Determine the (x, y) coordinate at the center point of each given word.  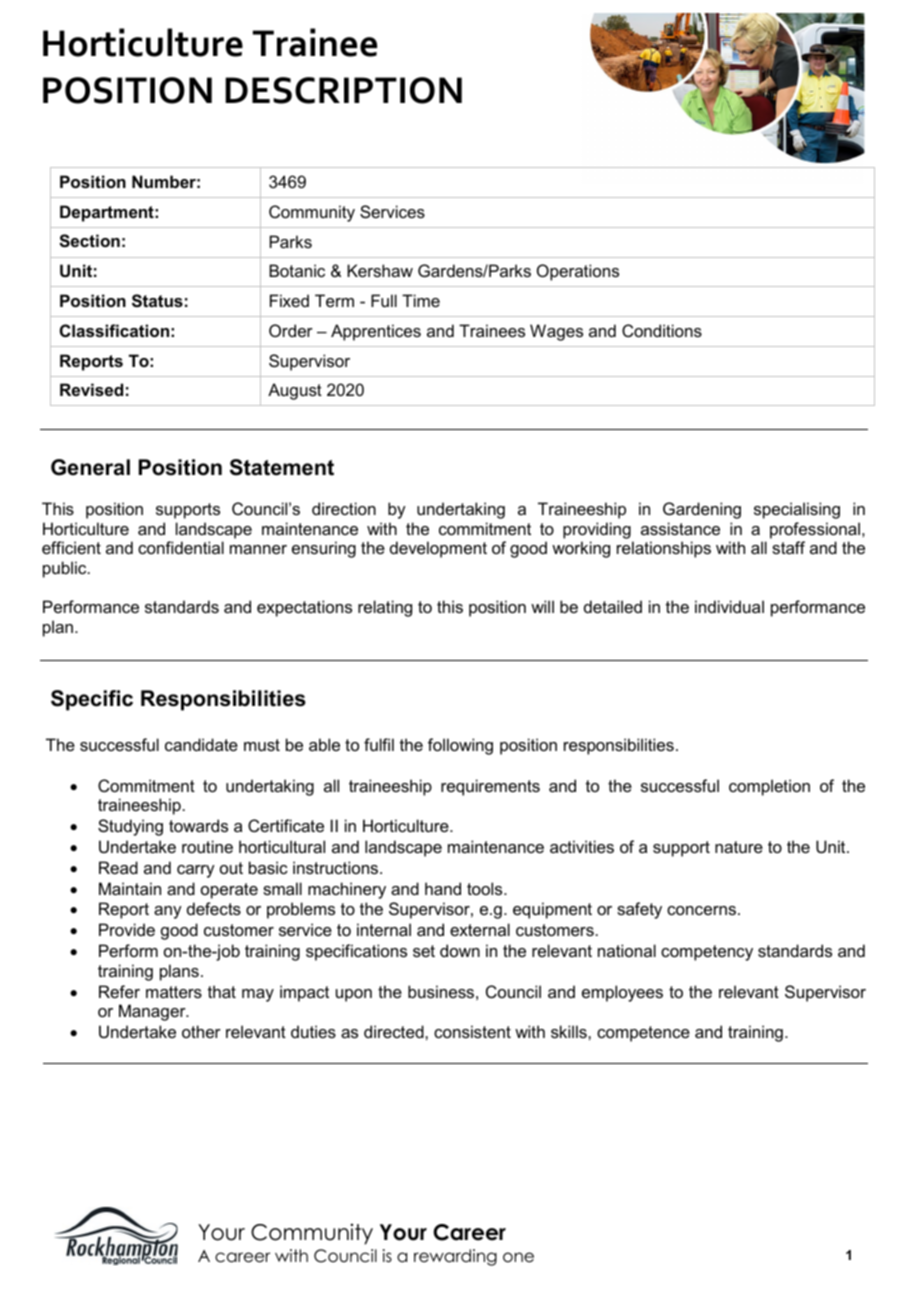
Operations (578, 272)
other (201, 1031)
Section (89, 241)
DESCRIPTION (343, 90)
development (438, 549)
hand (443, 888)
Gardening (702, 510)
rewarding (455, 1257)
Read (118, 867)
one (518, 1257)
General (90, 467)
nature (739, 847)
